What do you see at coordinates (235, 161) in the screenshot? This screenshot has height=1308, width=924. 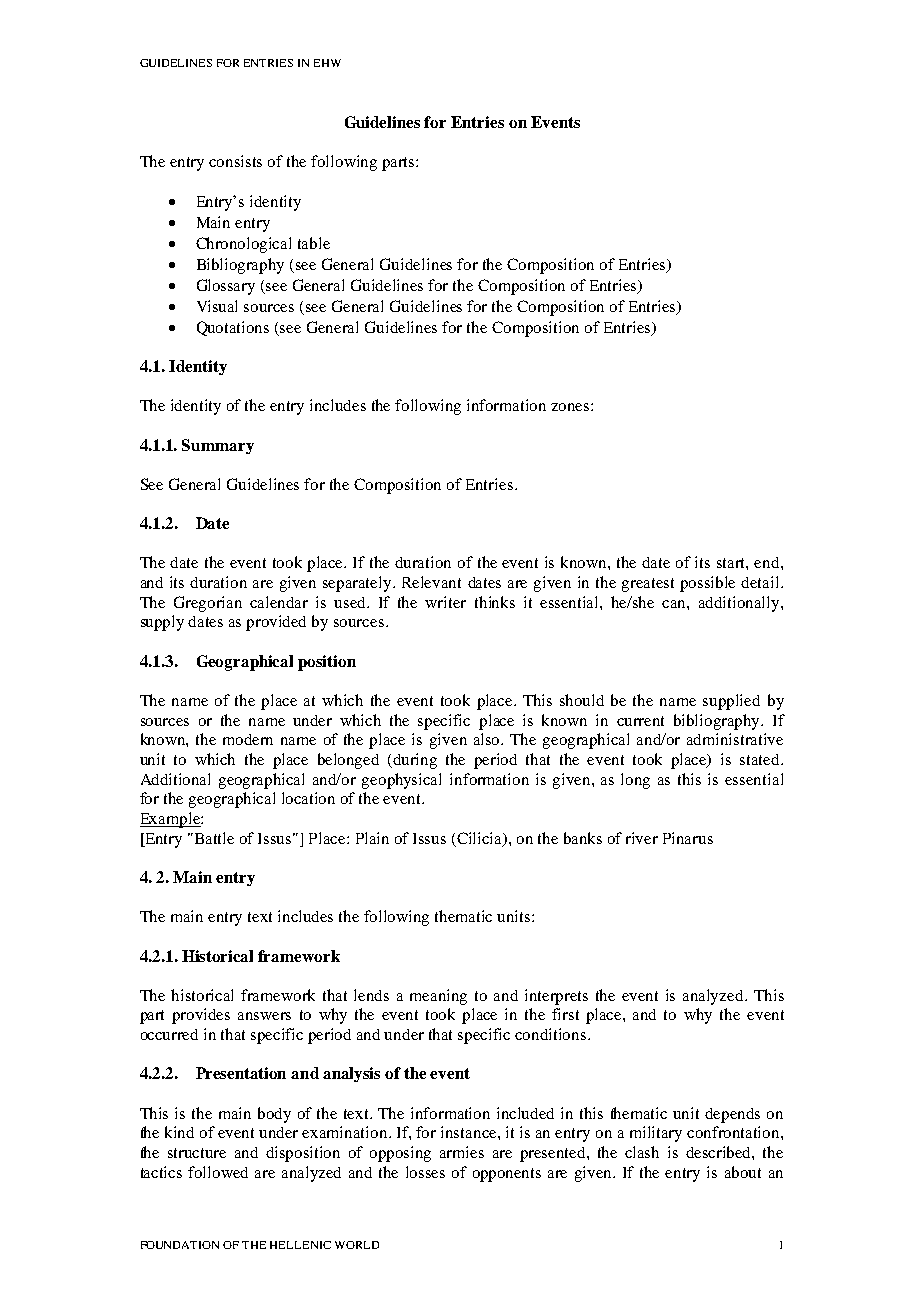 I see `consists` at bounding box center [235, 161].
